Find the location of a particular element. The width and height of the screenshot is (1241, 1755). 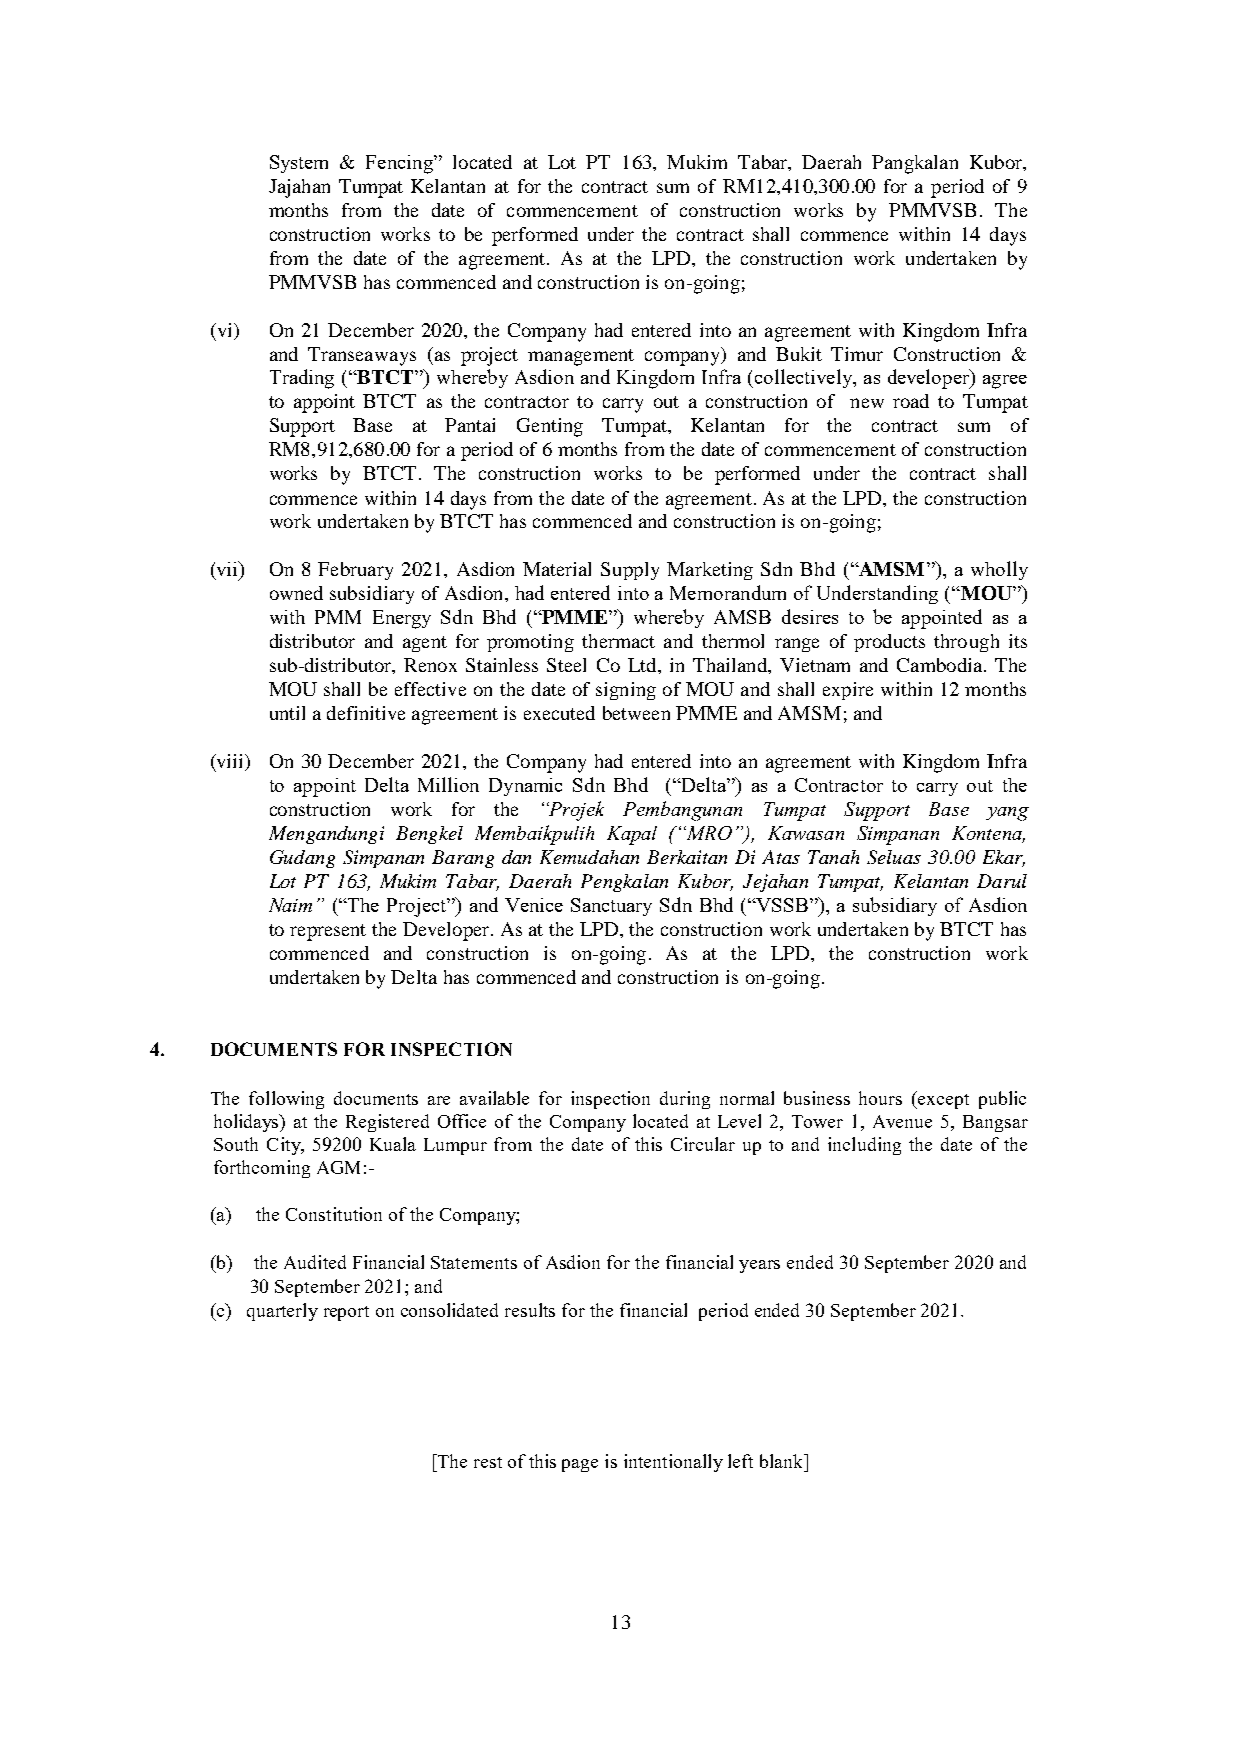

Timur is located at coordinates (857, 354).
